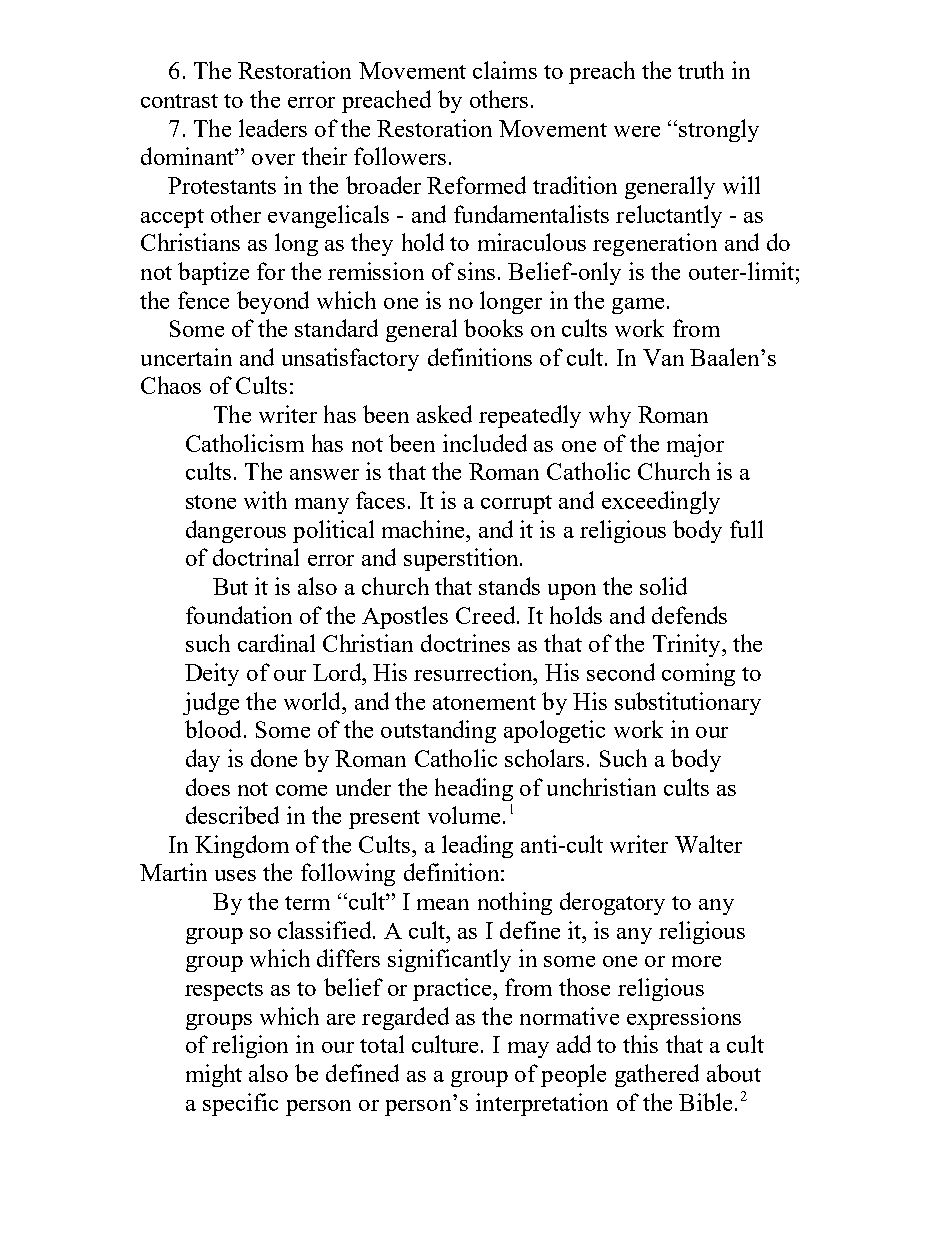 The height and width of the screenshot is (1233, 952). I want to click on leaders, so click(273, 128).
